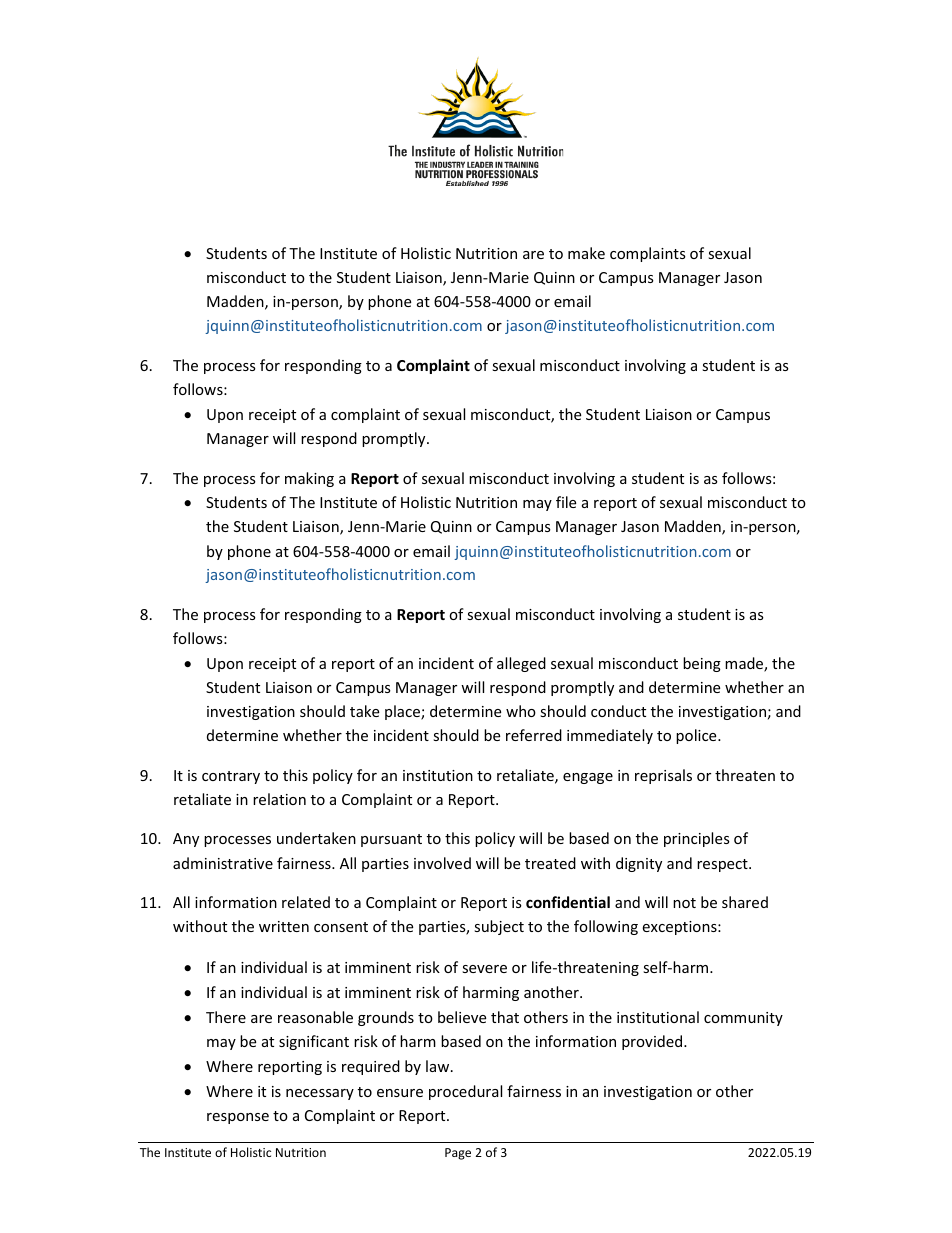 This screenshot has width=952, height=1233. What do you see at coordinates (521, 664) in the screenshot?
I see `alleged` at bounding box center [521, 664].
